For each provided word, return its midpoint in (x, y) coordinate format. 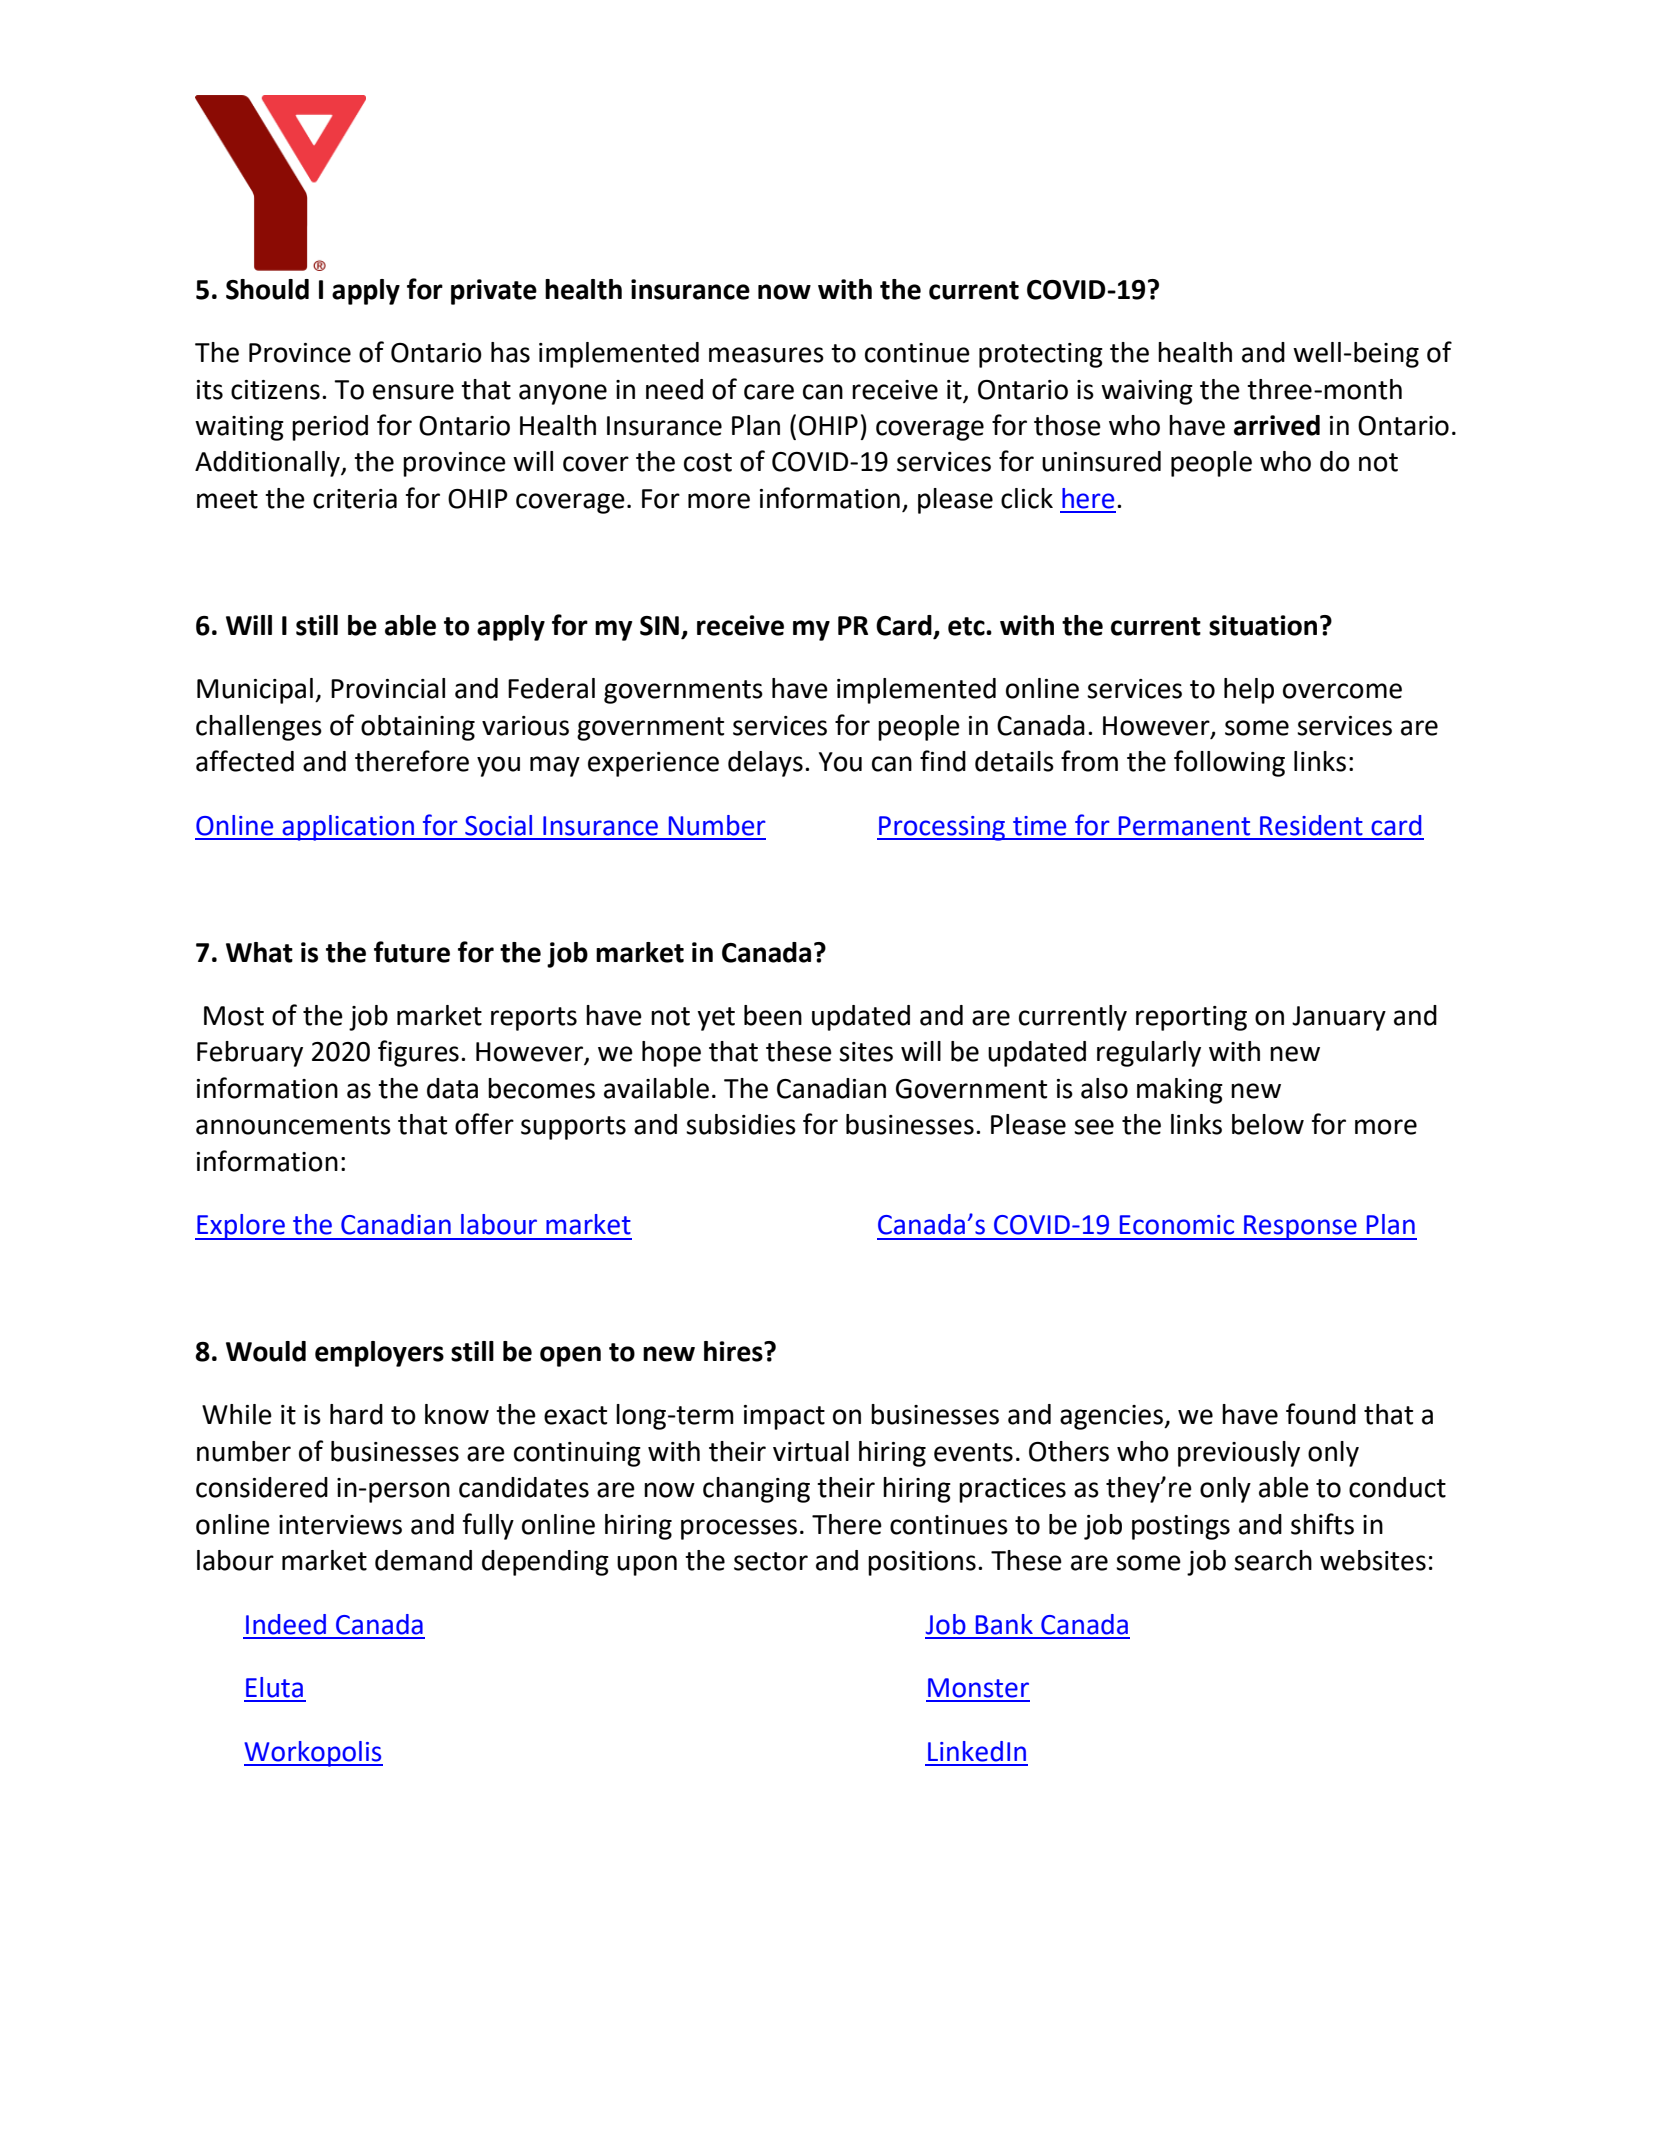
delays (765, 764)
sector (771, 1561)
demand (423, 1560)
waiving (1147, 392)
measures (766, 355)
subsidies (741, 1124)
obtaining (418, 728)
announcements (293, 1125)
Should (267, 289)
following (1229, 763)
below (1268, 1124)
